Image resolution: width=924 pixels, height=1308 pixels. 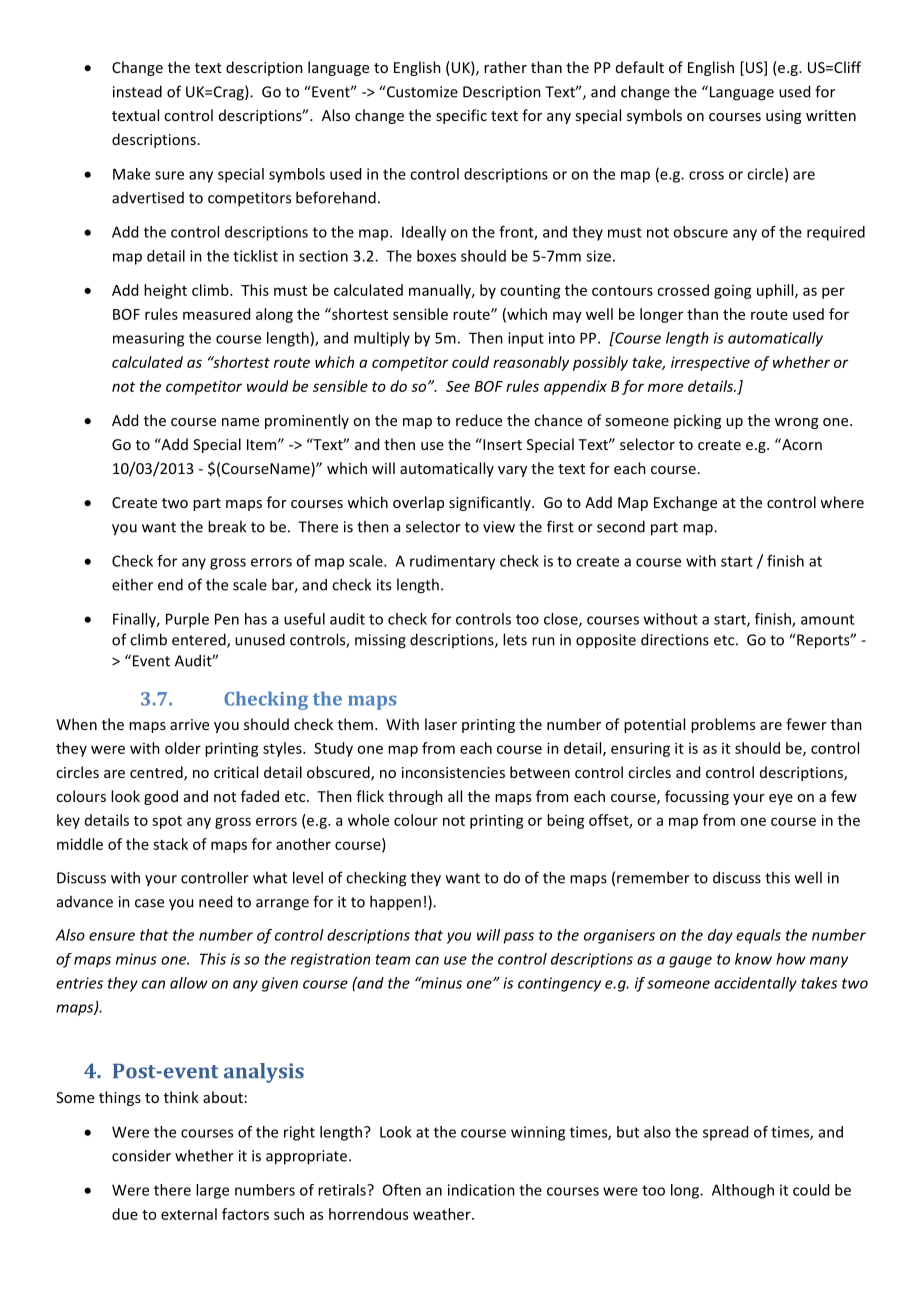 What do you see at coordinates (141, 1155) in the page?
I see `consider` at bounding box center [141, 1155].
